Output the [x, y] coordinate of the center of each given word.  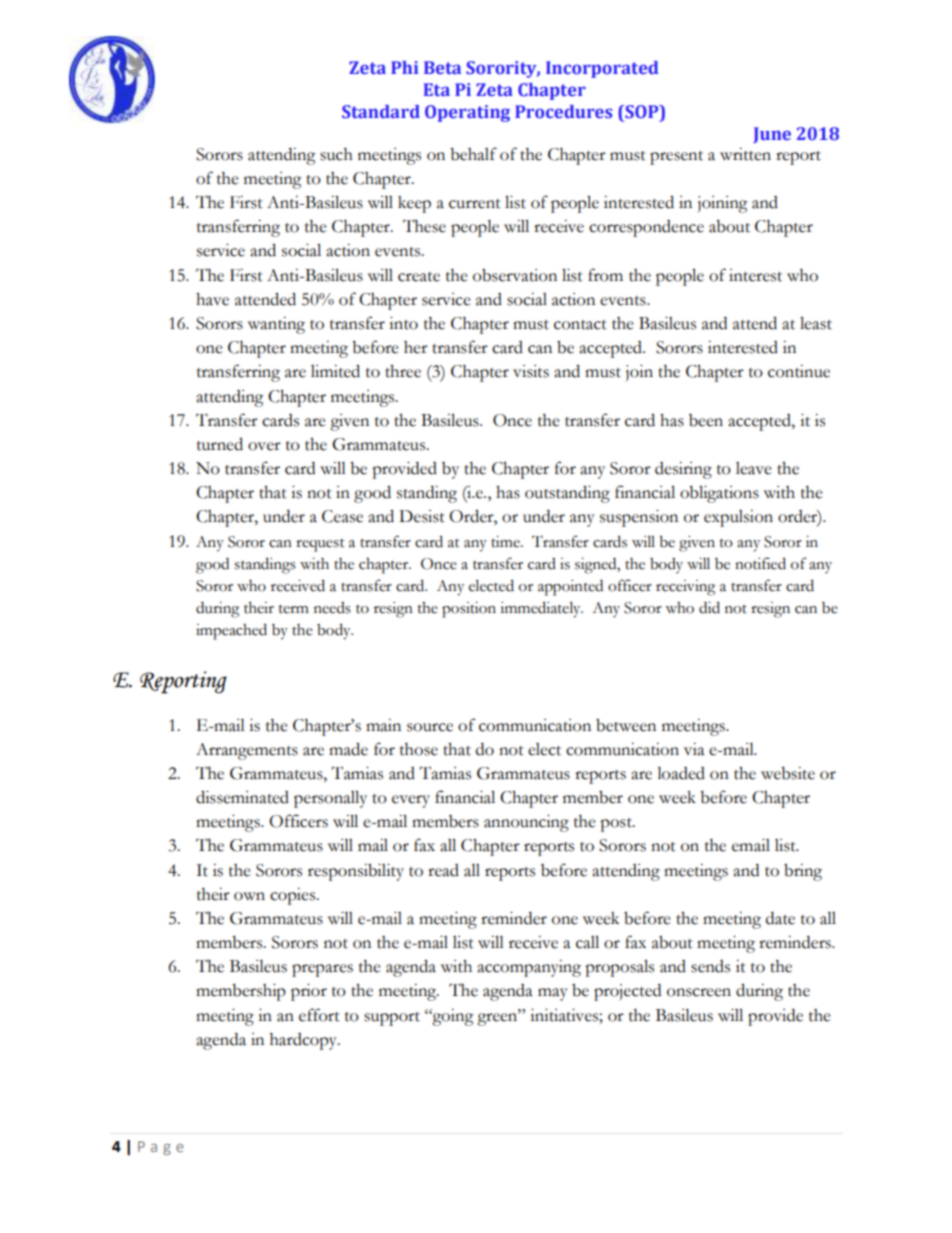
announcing [526, 823]
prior [309, 992]
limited [335, 371]
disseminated [242, 797]
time [506, 542]
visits [531, 371]
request [320, 545]
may [553, 994]
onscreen [699, 992]
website [788, 773]
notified [760, 563]
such [336, 154]
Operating [467, 113]
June [772, 135]
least [816, 323]
